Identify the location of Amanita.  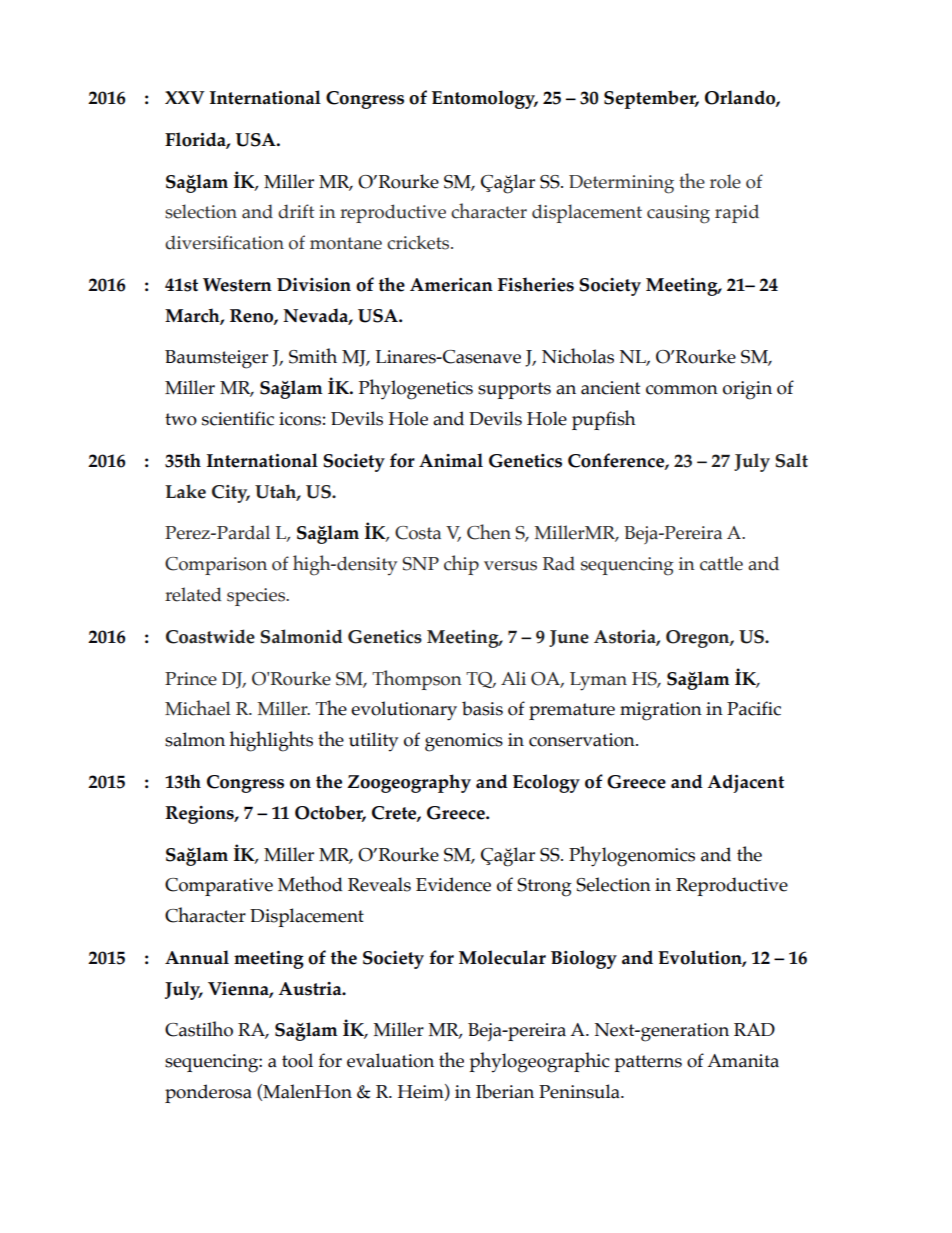
(743, 1061).
